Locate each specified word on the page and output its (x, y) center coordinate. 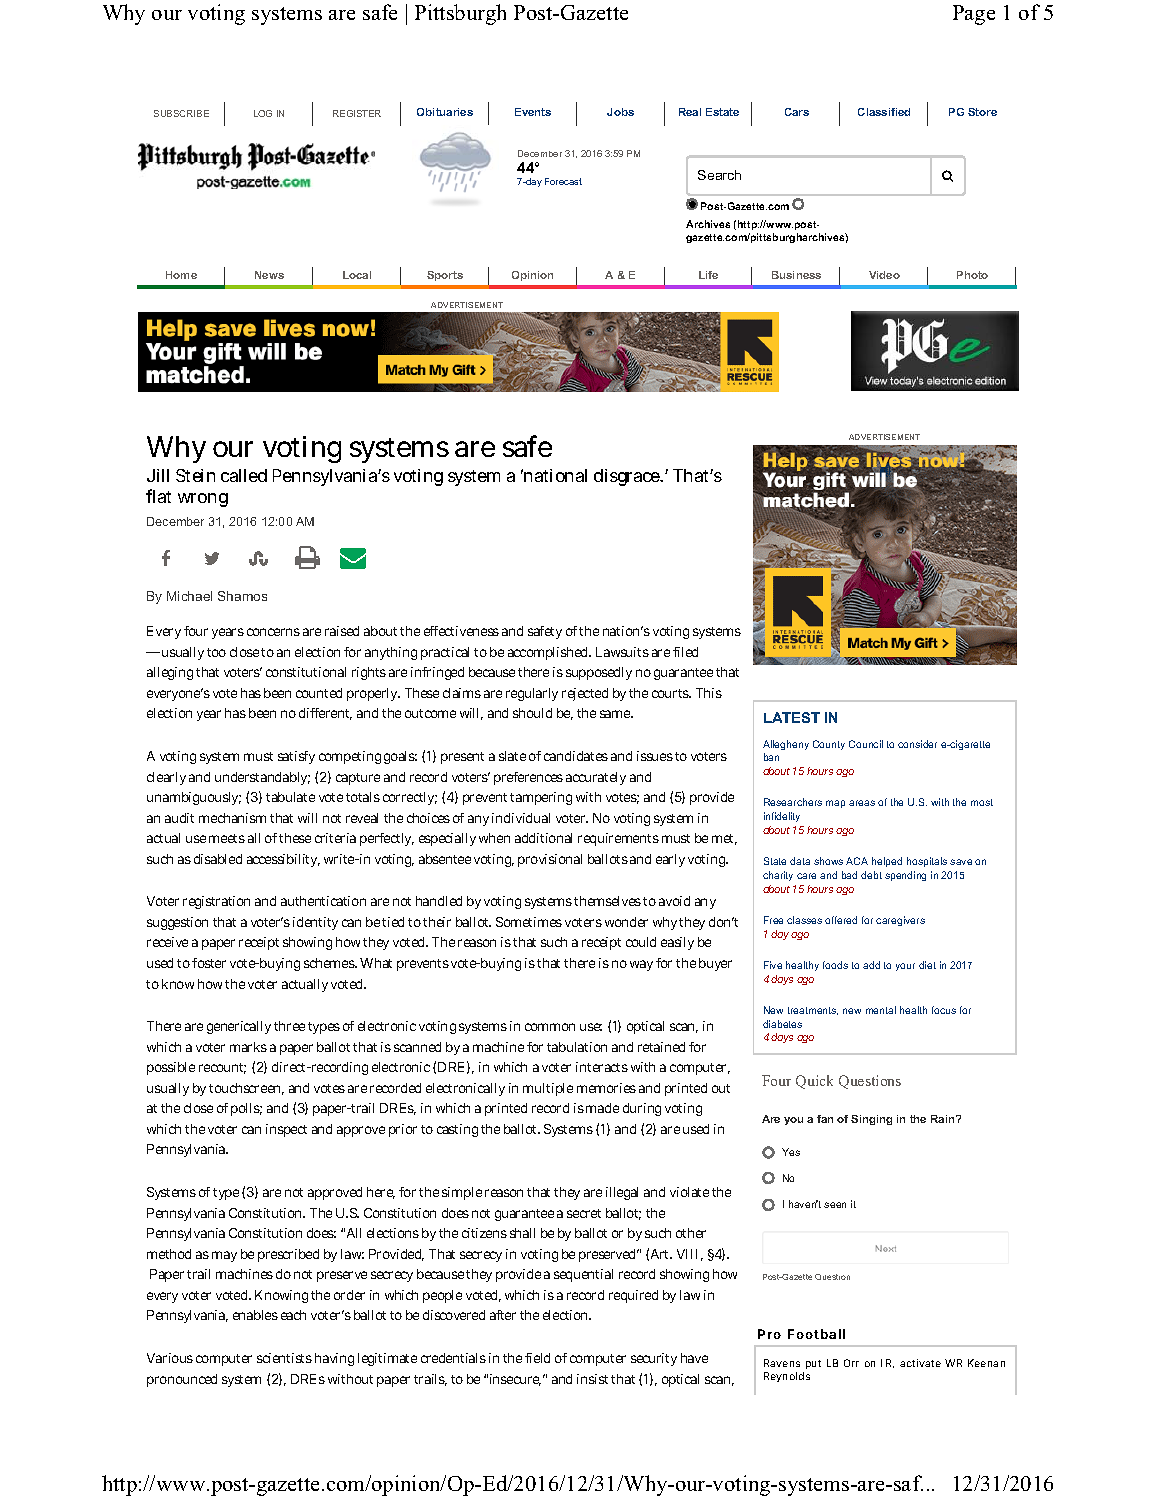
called (244, 475)
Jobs (620, 112)
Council (866, 744)
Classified (884, 112)
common (550, 1027)
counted (319, 693)
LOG (263, 113)
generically (239, 1027)
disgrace (628, 477)
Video (884, 275)
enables (255, 1315)
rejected (585, 694)
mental (881, 1010)
